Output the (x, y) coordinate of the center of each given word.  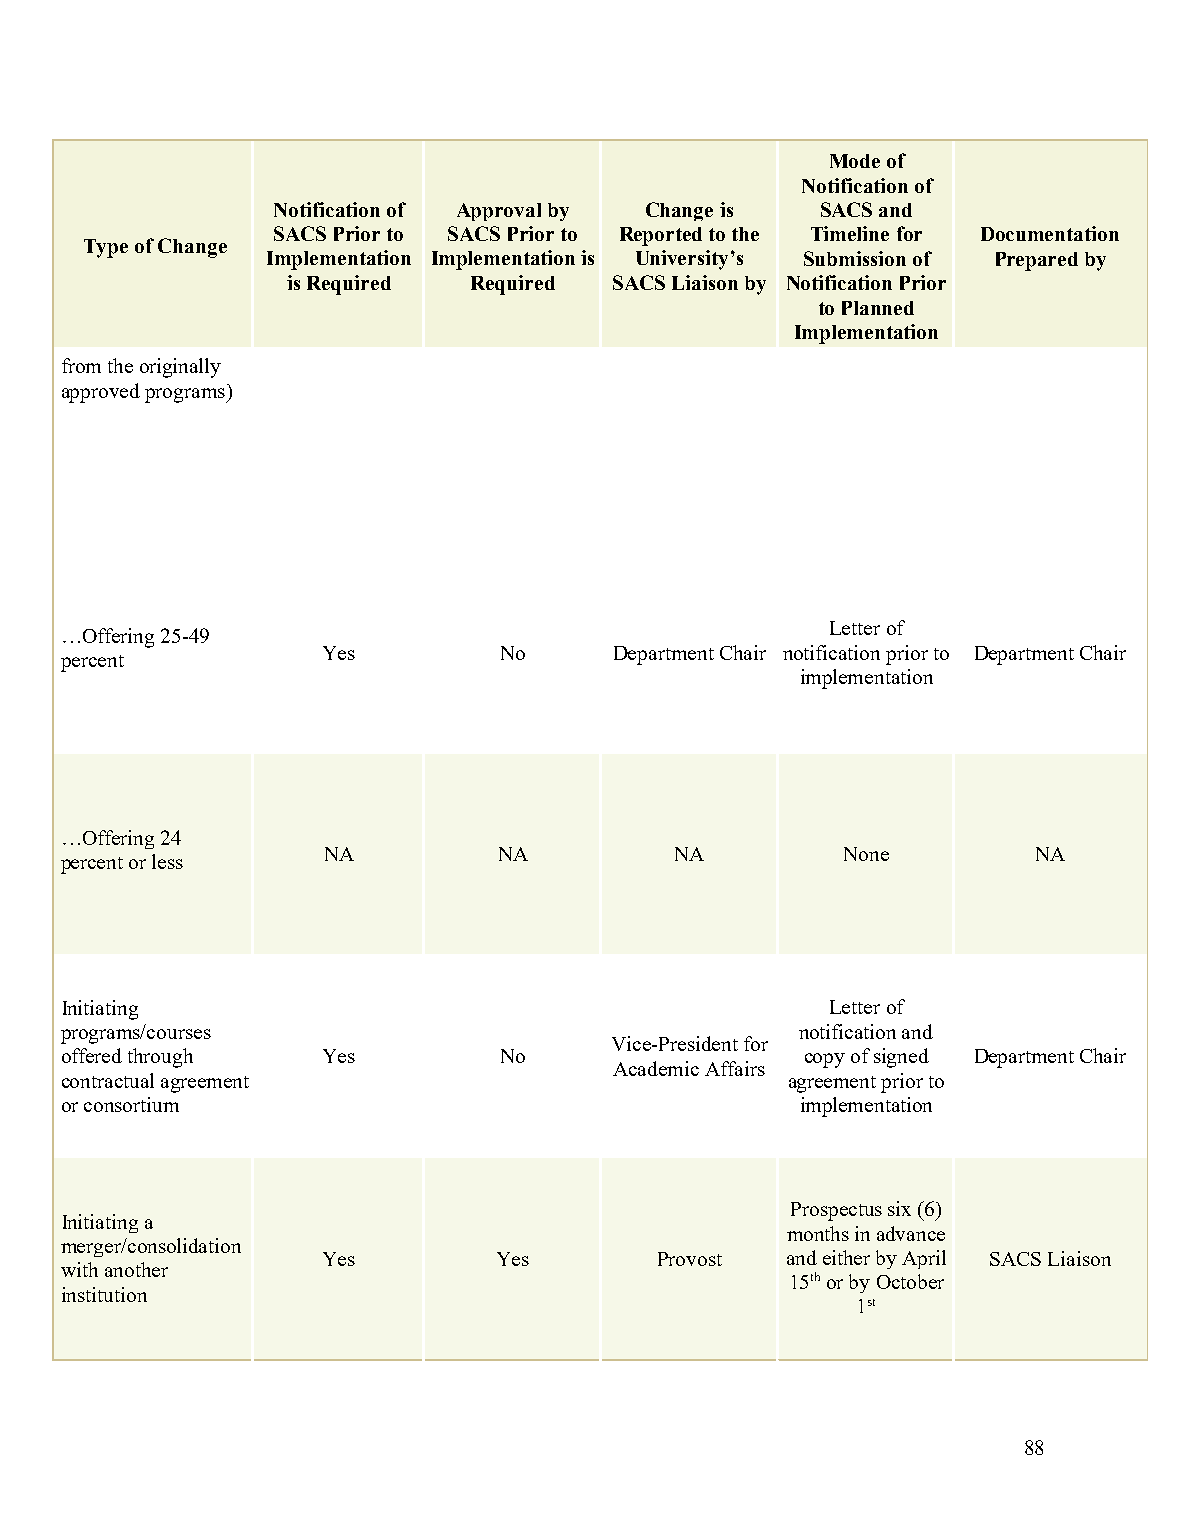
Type (106, 248)
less (167, 861)
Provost (690, 1259)
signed (901, 1058)
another (136, 1269)
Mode (855, 161)
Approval (499, 212)
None (866, 854)
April (924, 1259)
